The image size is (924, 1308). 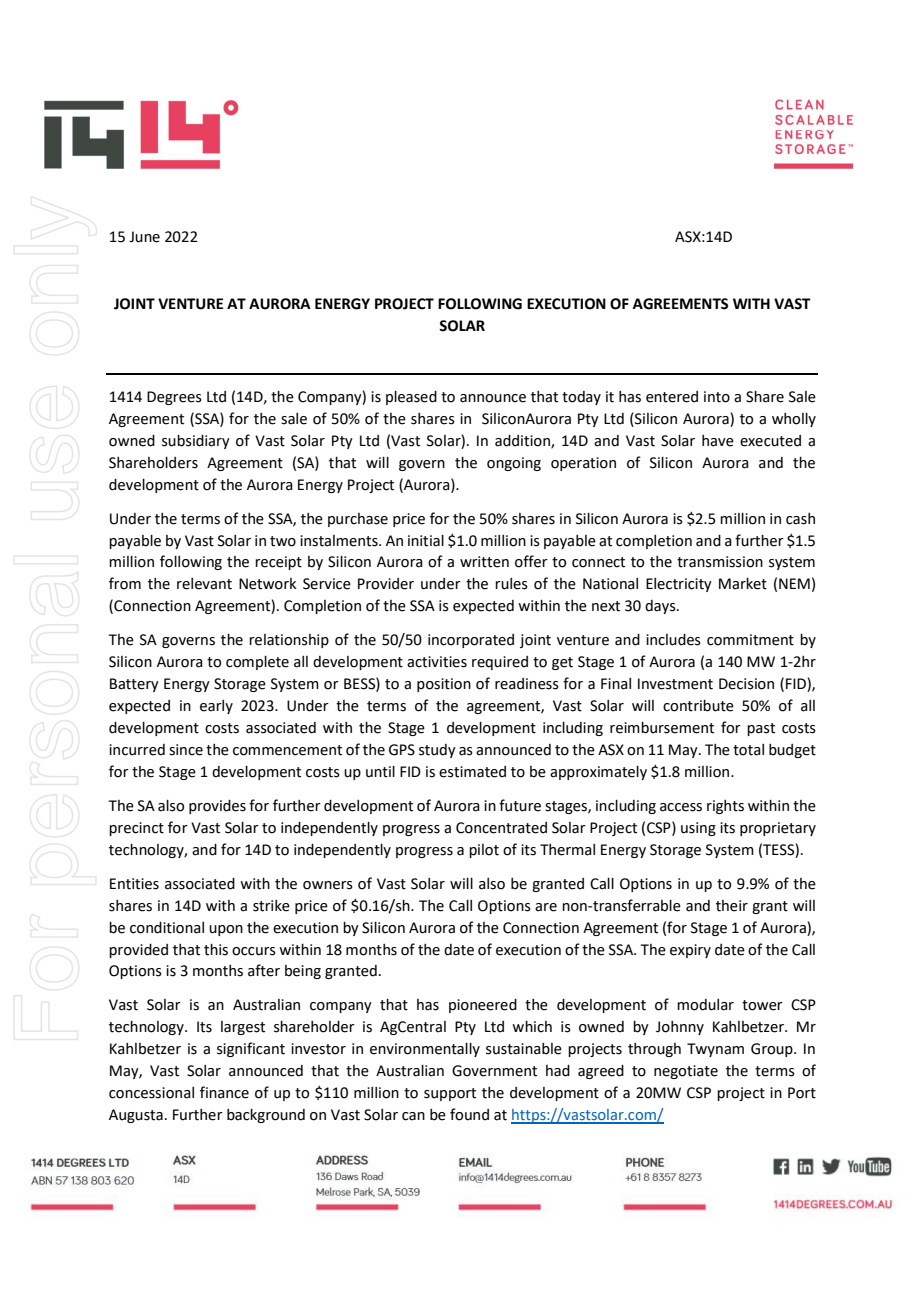 I want to click on pleased, so click(x=411, y=398).
